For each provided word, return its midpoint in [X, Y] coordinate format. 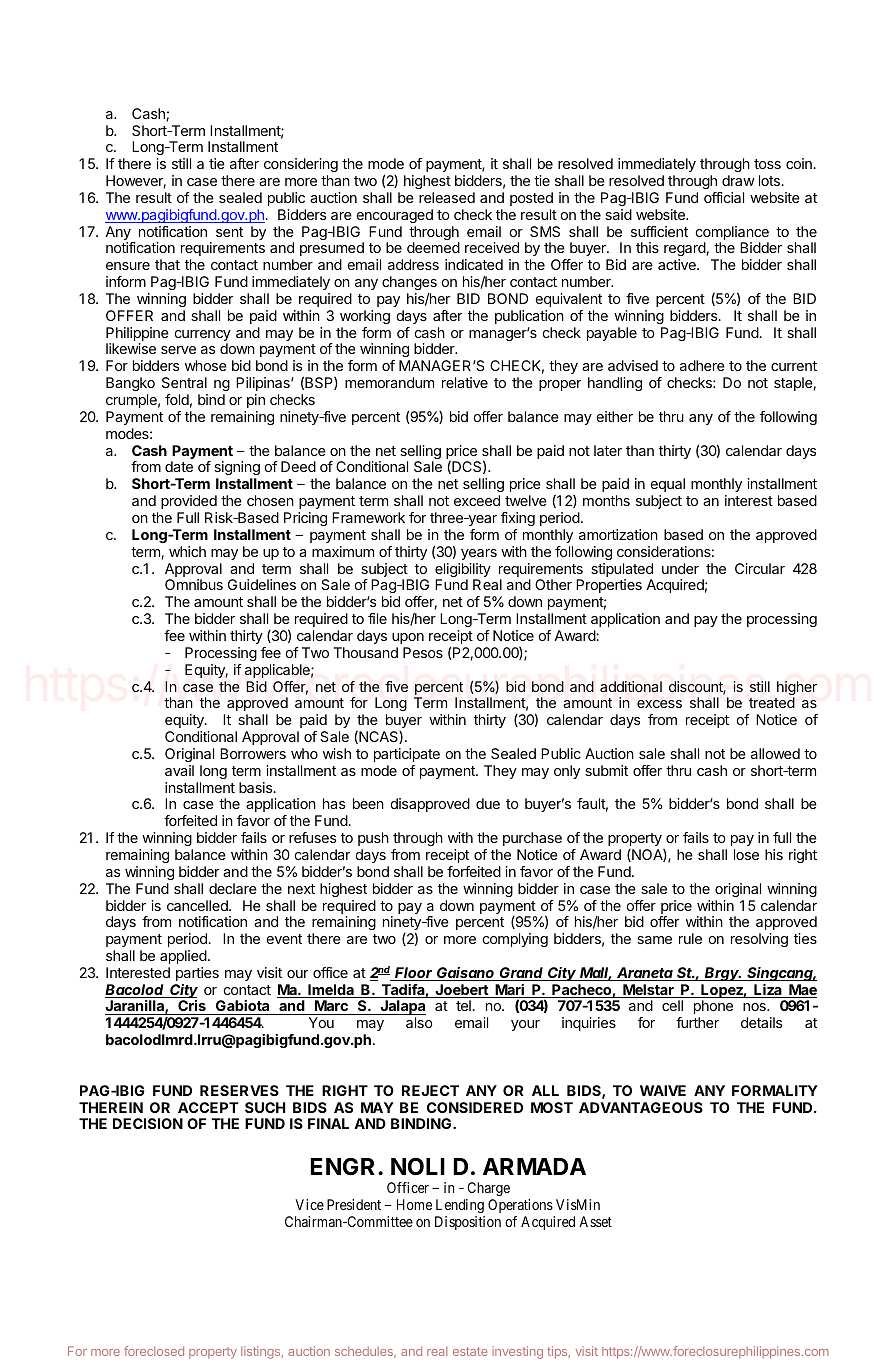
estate [470, 1351]
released [447, 197]
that [167, 264]
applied [183, 957]
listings [262, 1352]
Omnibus [194, 584]
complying [515, 940]
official [724, 197]
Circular [760, 568]
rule [690, 938]
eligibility [463, 571]
